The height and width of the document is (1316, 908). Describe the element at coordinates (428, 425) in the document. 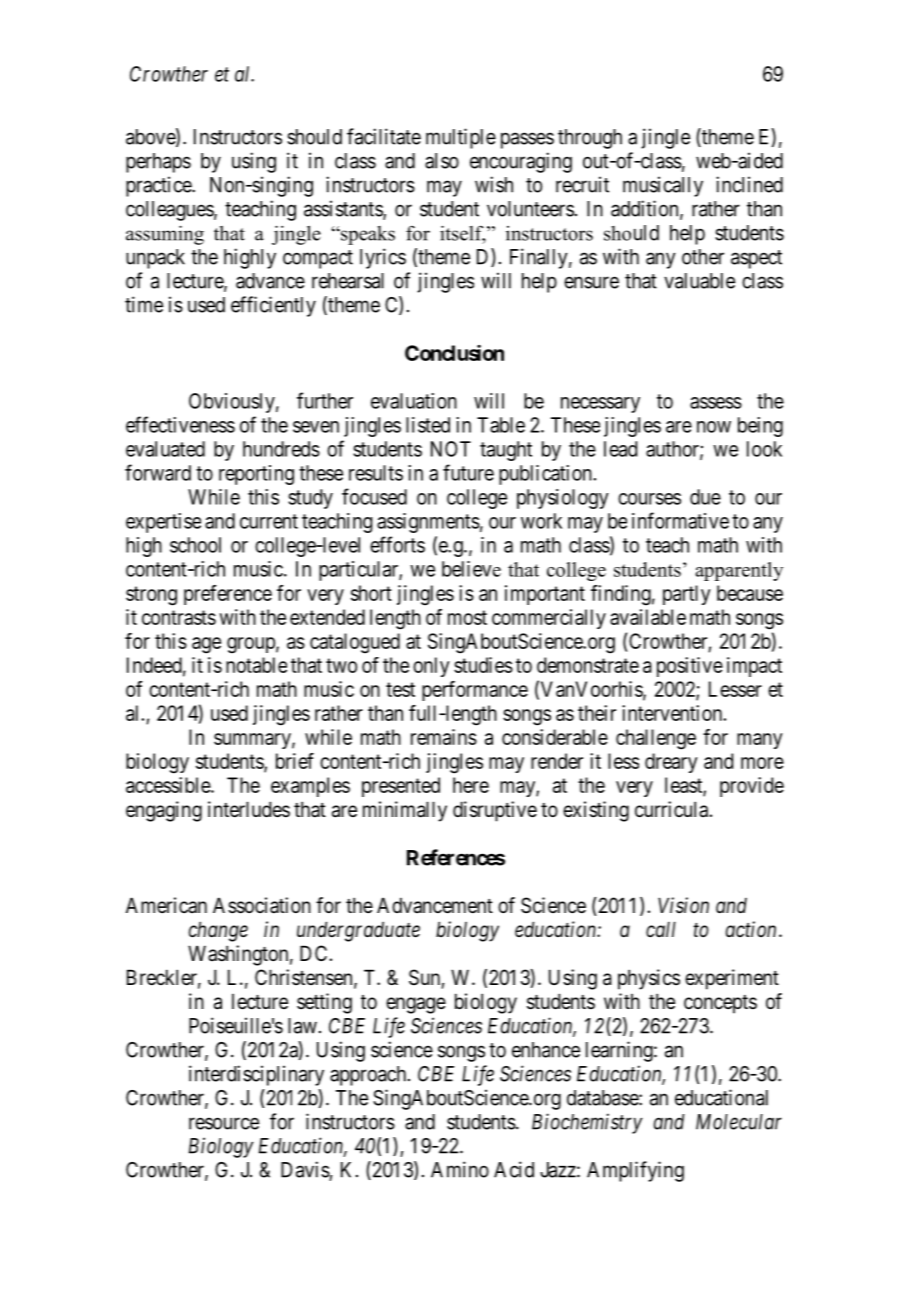

I see `listed` at that location.
